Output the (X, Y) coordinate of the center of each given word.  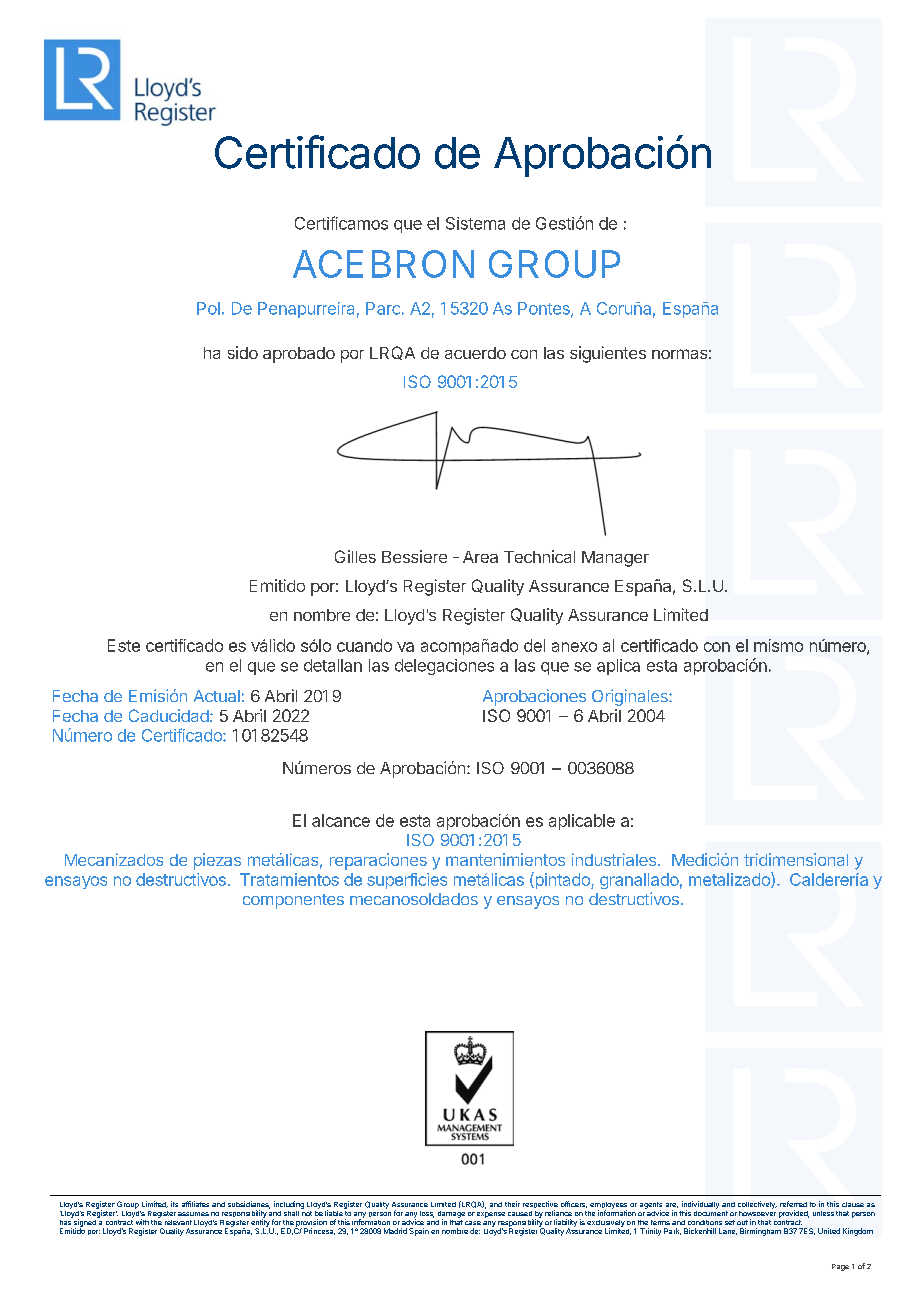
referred (793, 1204)
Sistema (475, 223)
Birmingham (760, 1232)
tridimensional (796, 859)
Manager (615, 559)
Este (124, 645)
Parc (383, 308)
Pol (208, 308)
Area (480, 557)
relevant (178, 1222)
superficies (407, 881)
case (473, 1223)
